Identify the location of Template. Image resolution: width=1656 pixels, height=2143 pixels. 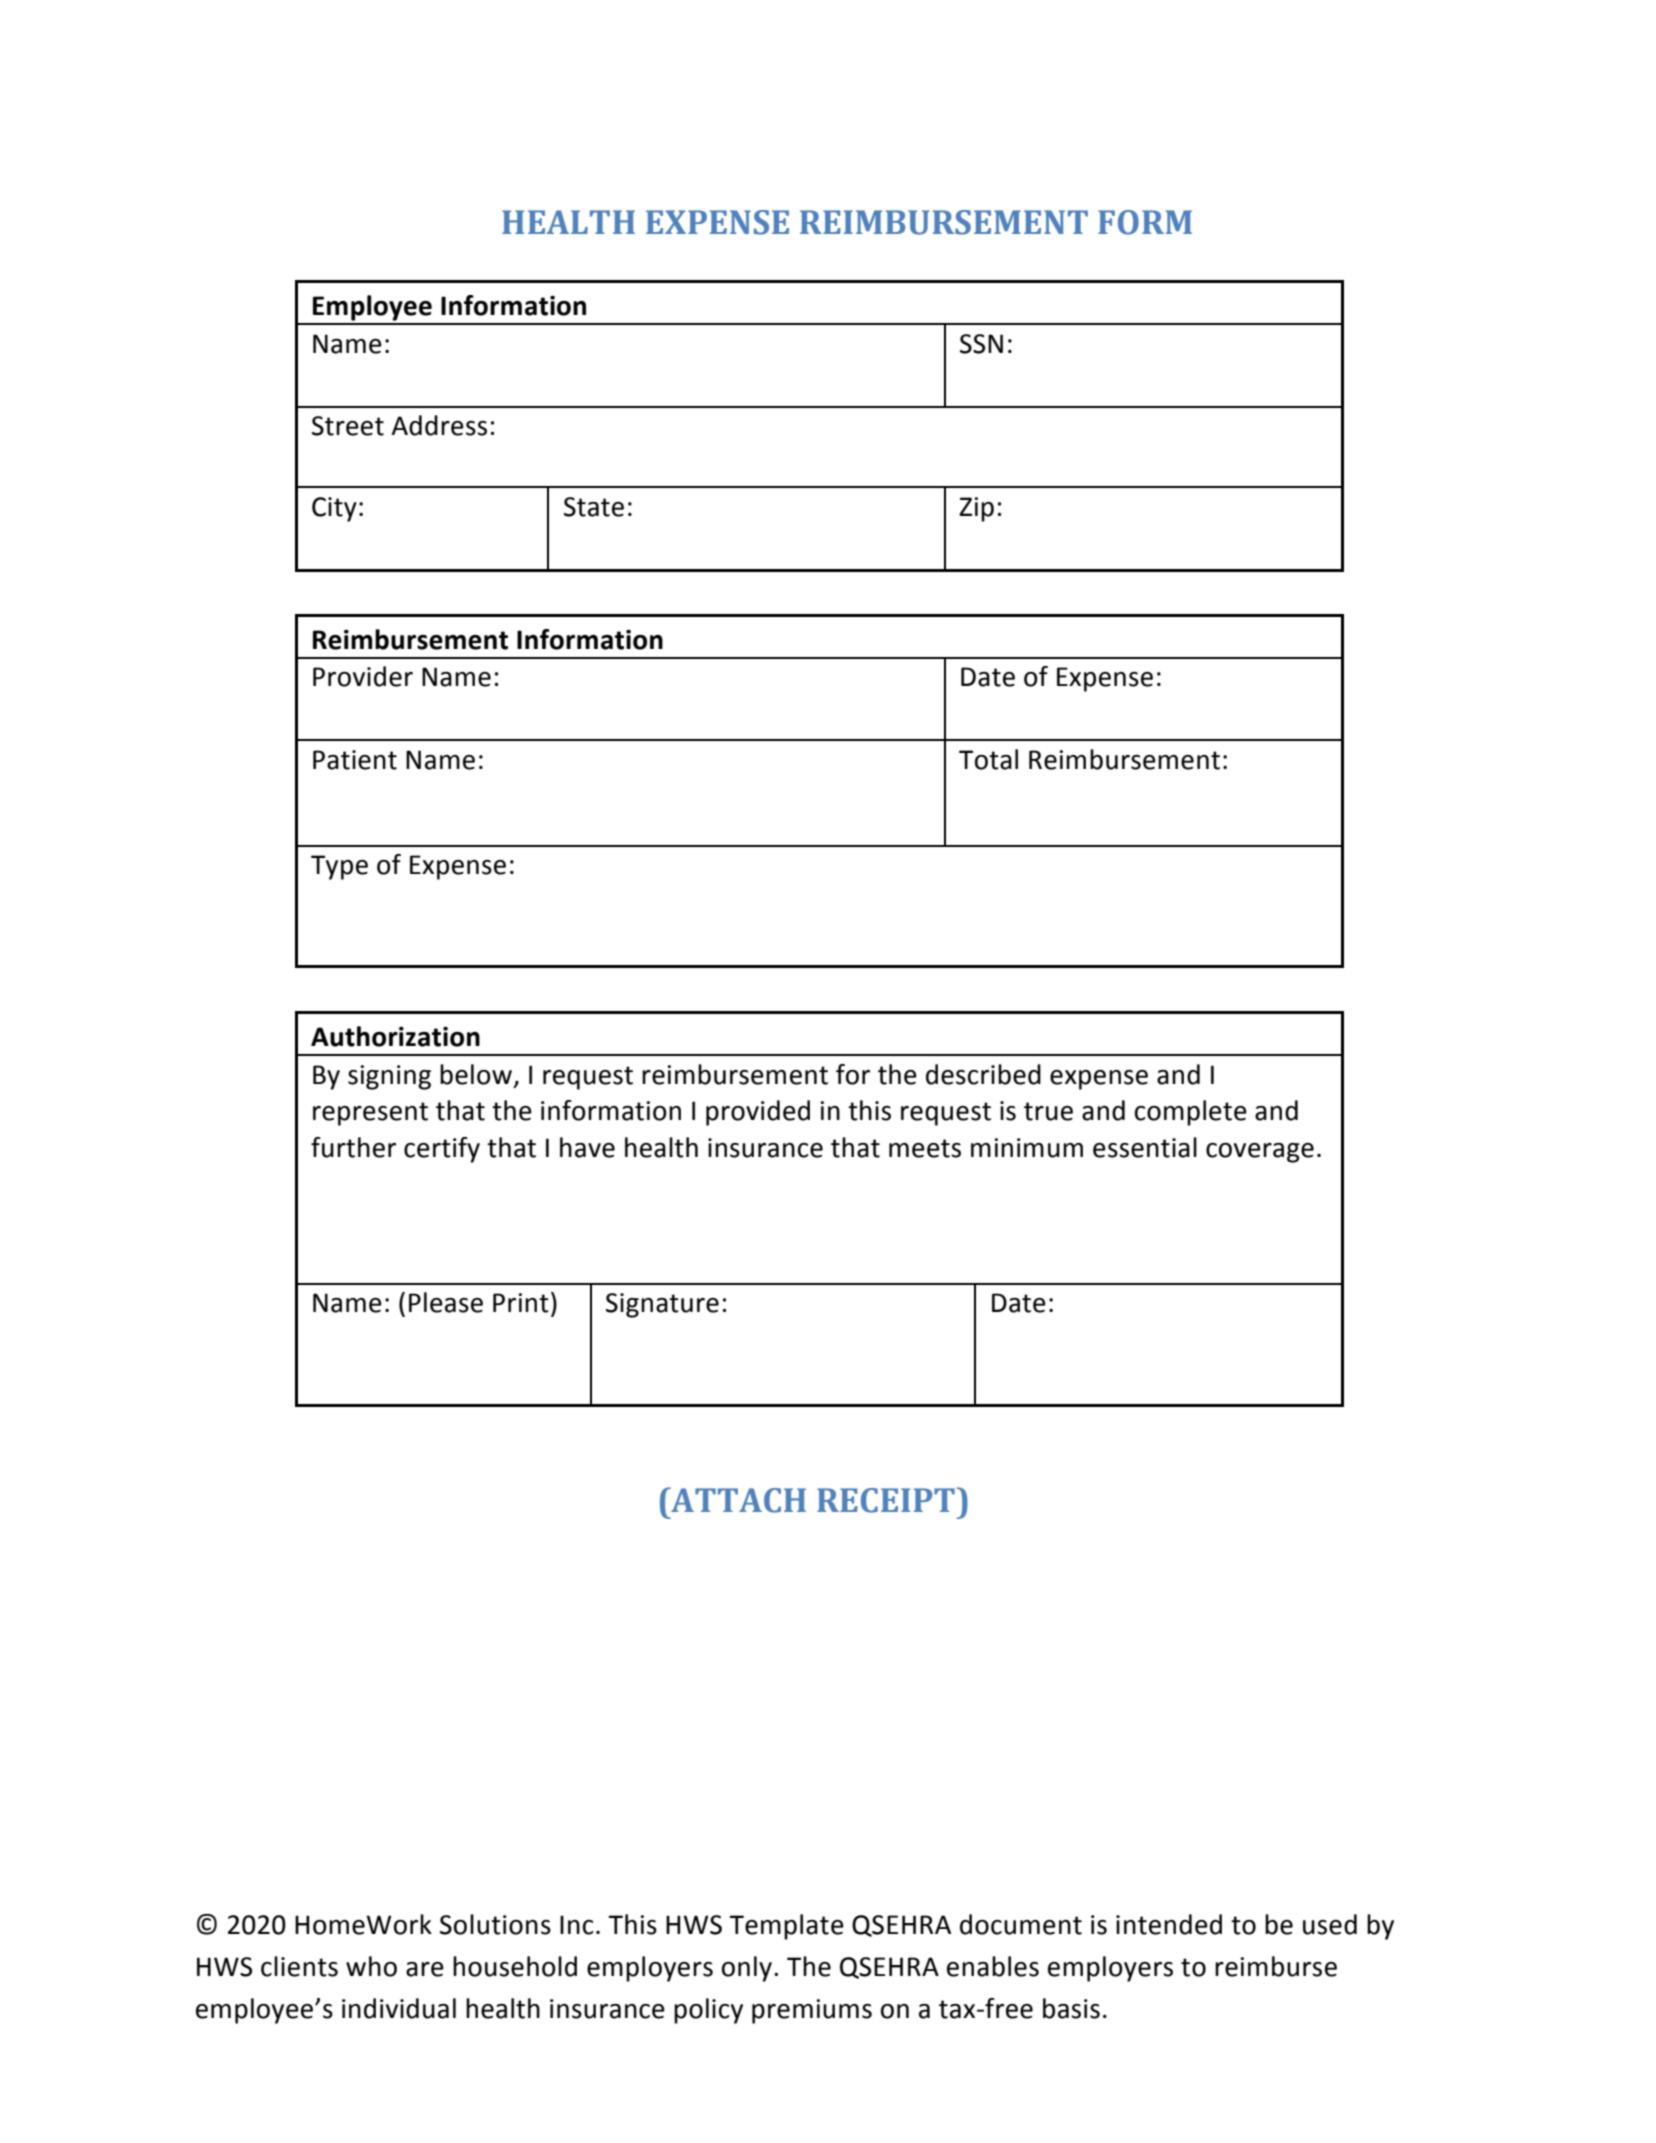
(786, 1927).
